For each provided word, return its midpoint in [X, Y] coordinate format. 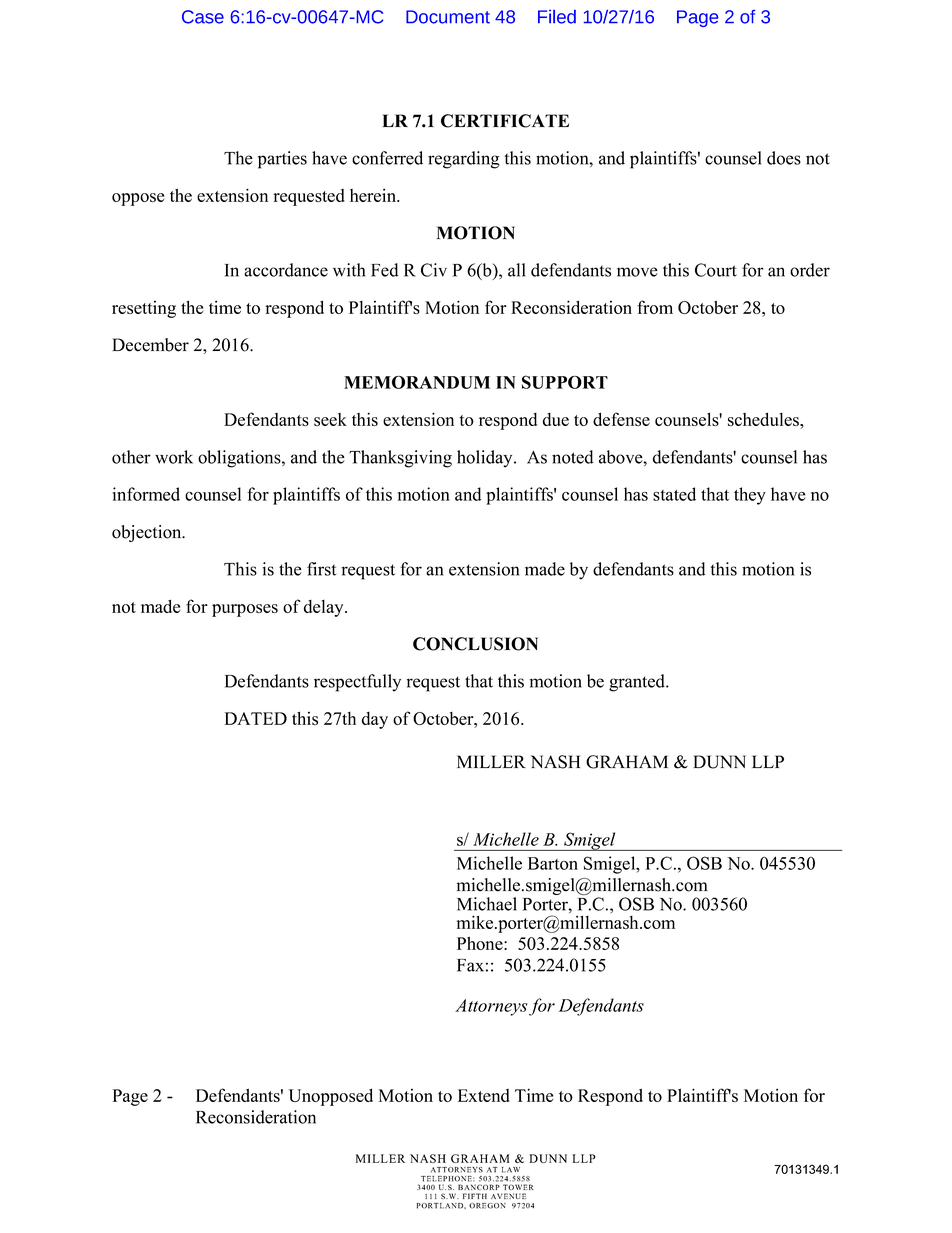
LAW [511, 1170]
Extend [484, 1095]
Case [203, 17]
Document [448, 17]
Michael [487, 904]
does [784, 158]
